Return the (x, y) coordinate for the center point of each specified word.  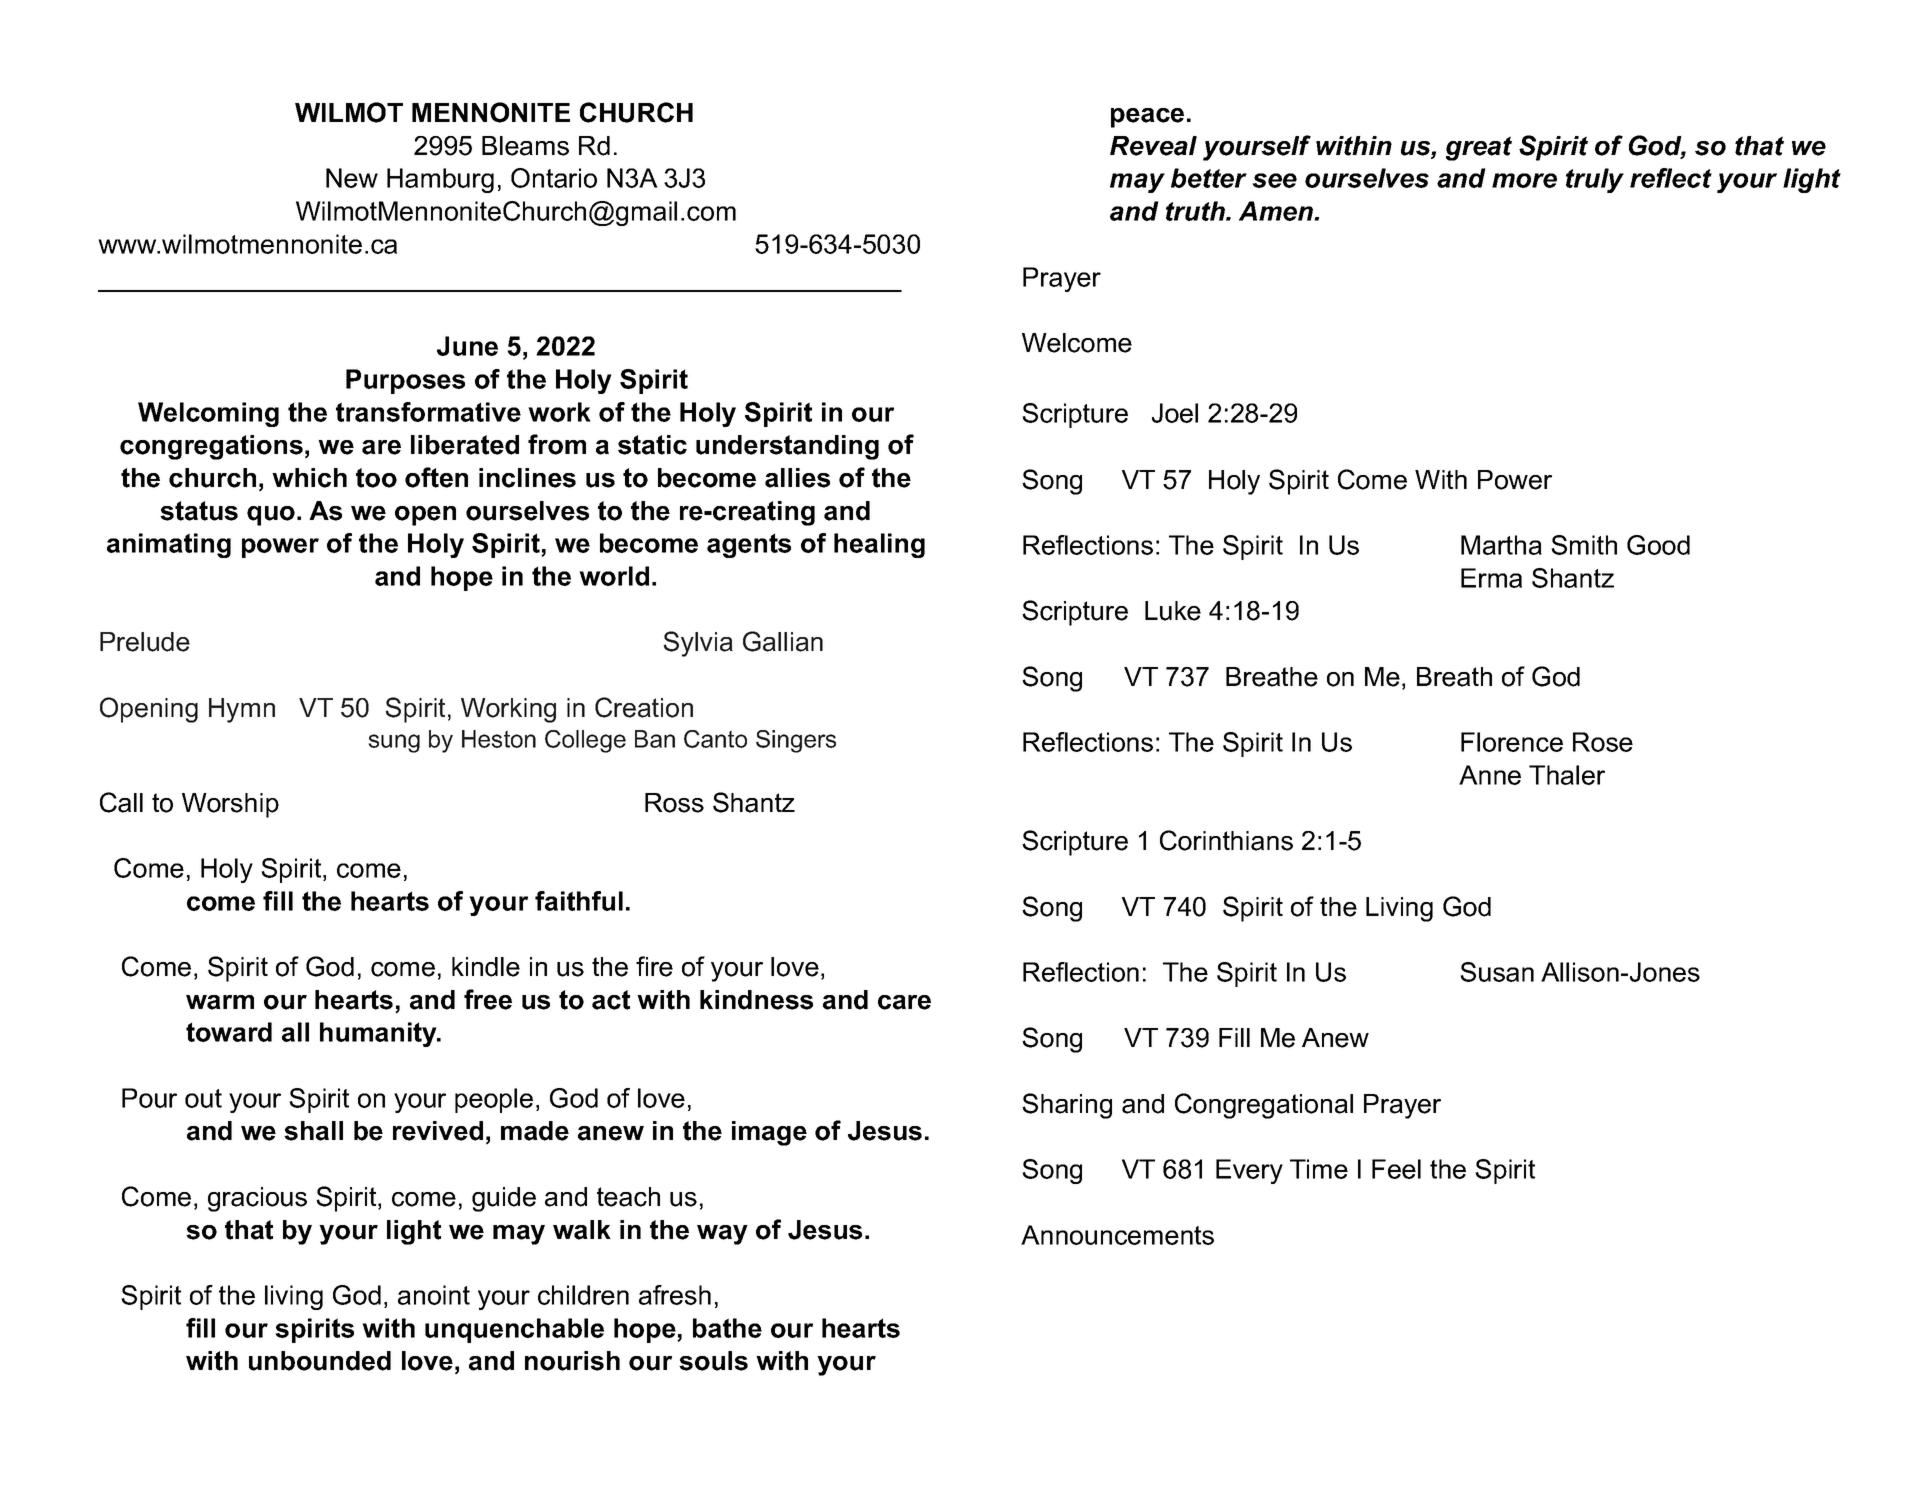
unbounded (320, 1361)
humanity (379, 1034)
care (904, 1002)
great (1479, 148)
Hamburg (440, 180)
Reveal (1153, 146)
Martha (1501, 545)
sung (394, 743)
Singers (796, 741)
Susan (1497, 972)
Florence (1512, 742)
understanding (787, 447)
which (309, 478)
